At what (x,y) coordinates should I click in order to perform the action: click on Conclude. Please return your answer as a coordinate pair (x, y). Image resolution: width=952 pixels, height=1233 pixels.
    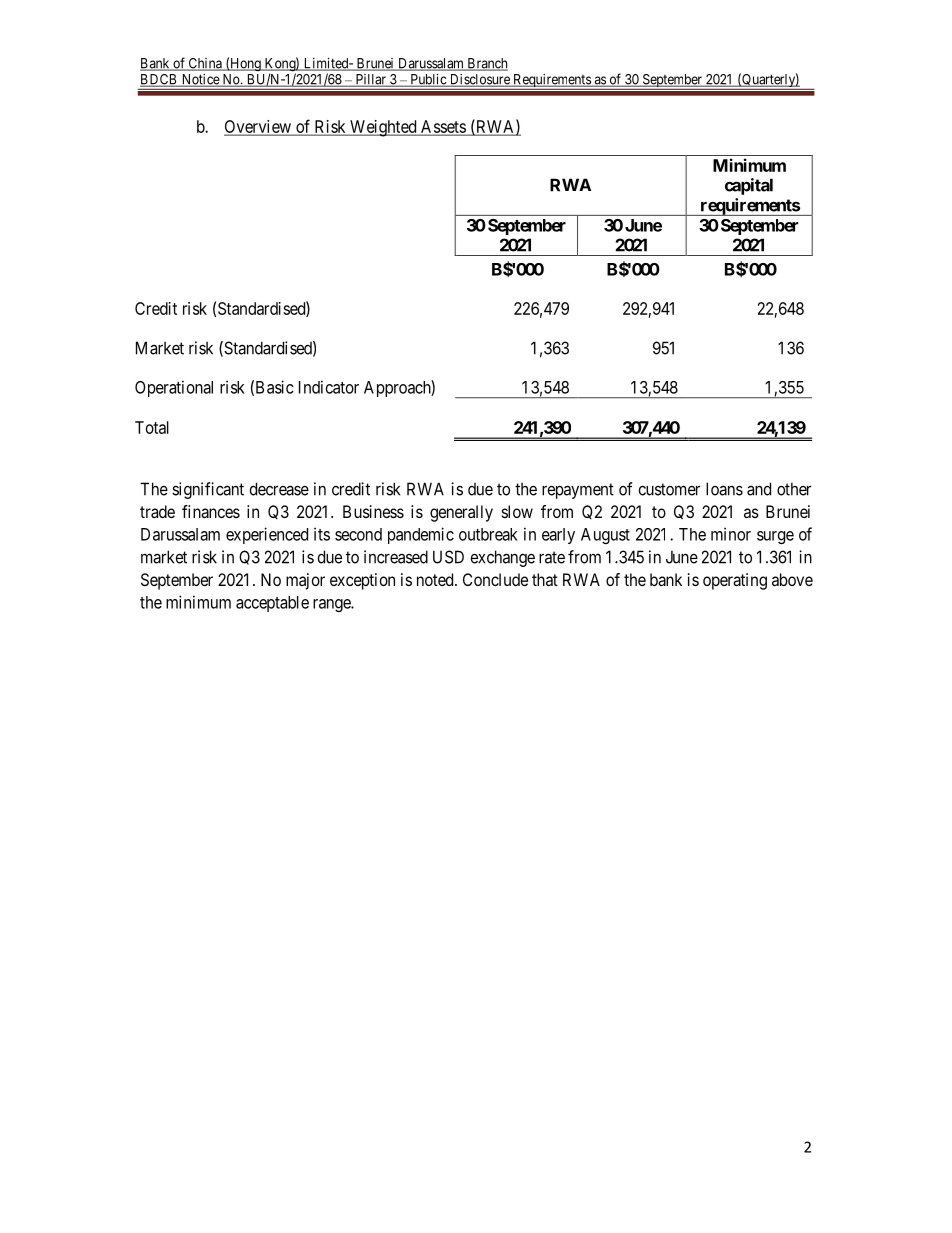
    Looking at the image, I should click on (495, 579).
